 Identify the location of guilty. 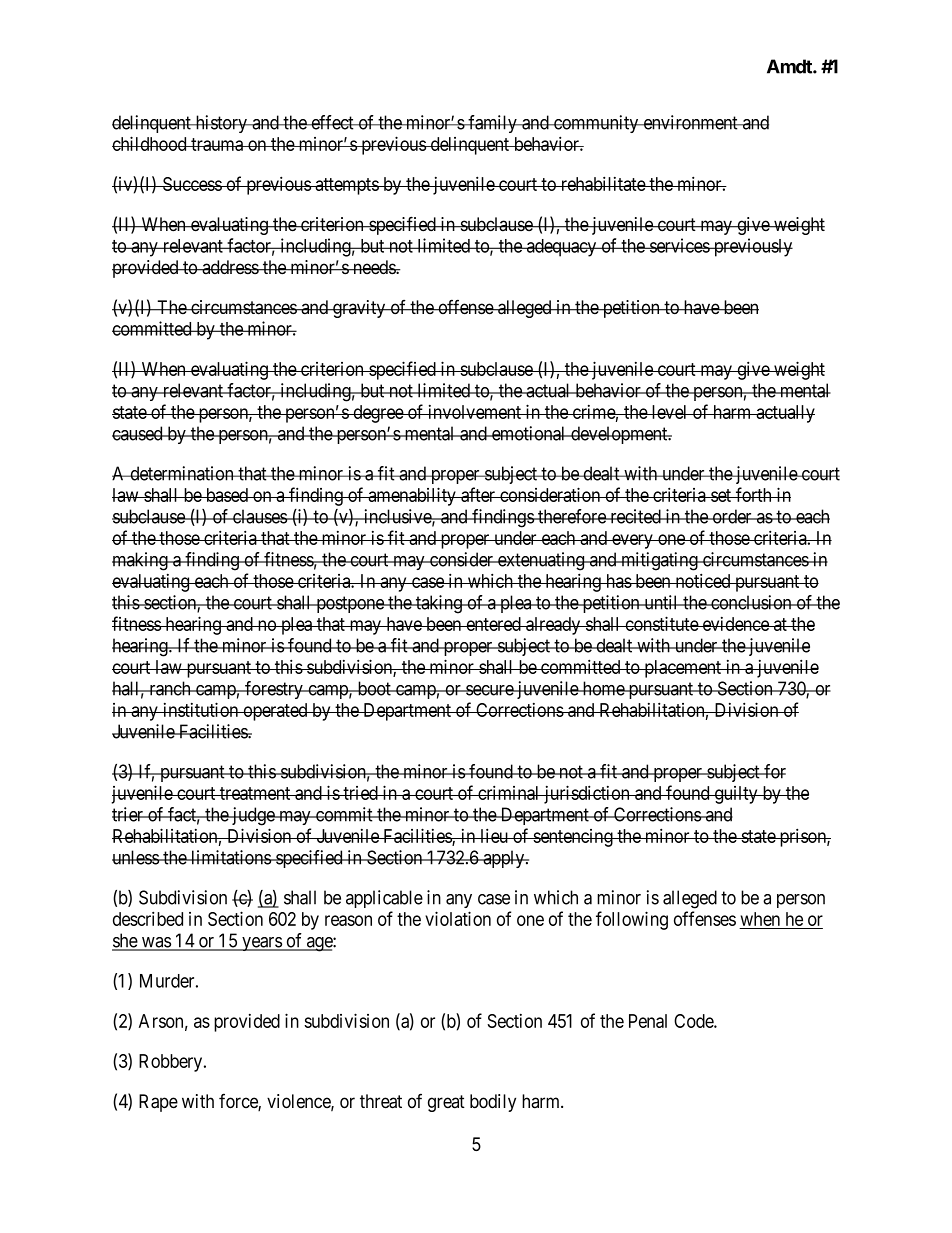
(736, 795).
